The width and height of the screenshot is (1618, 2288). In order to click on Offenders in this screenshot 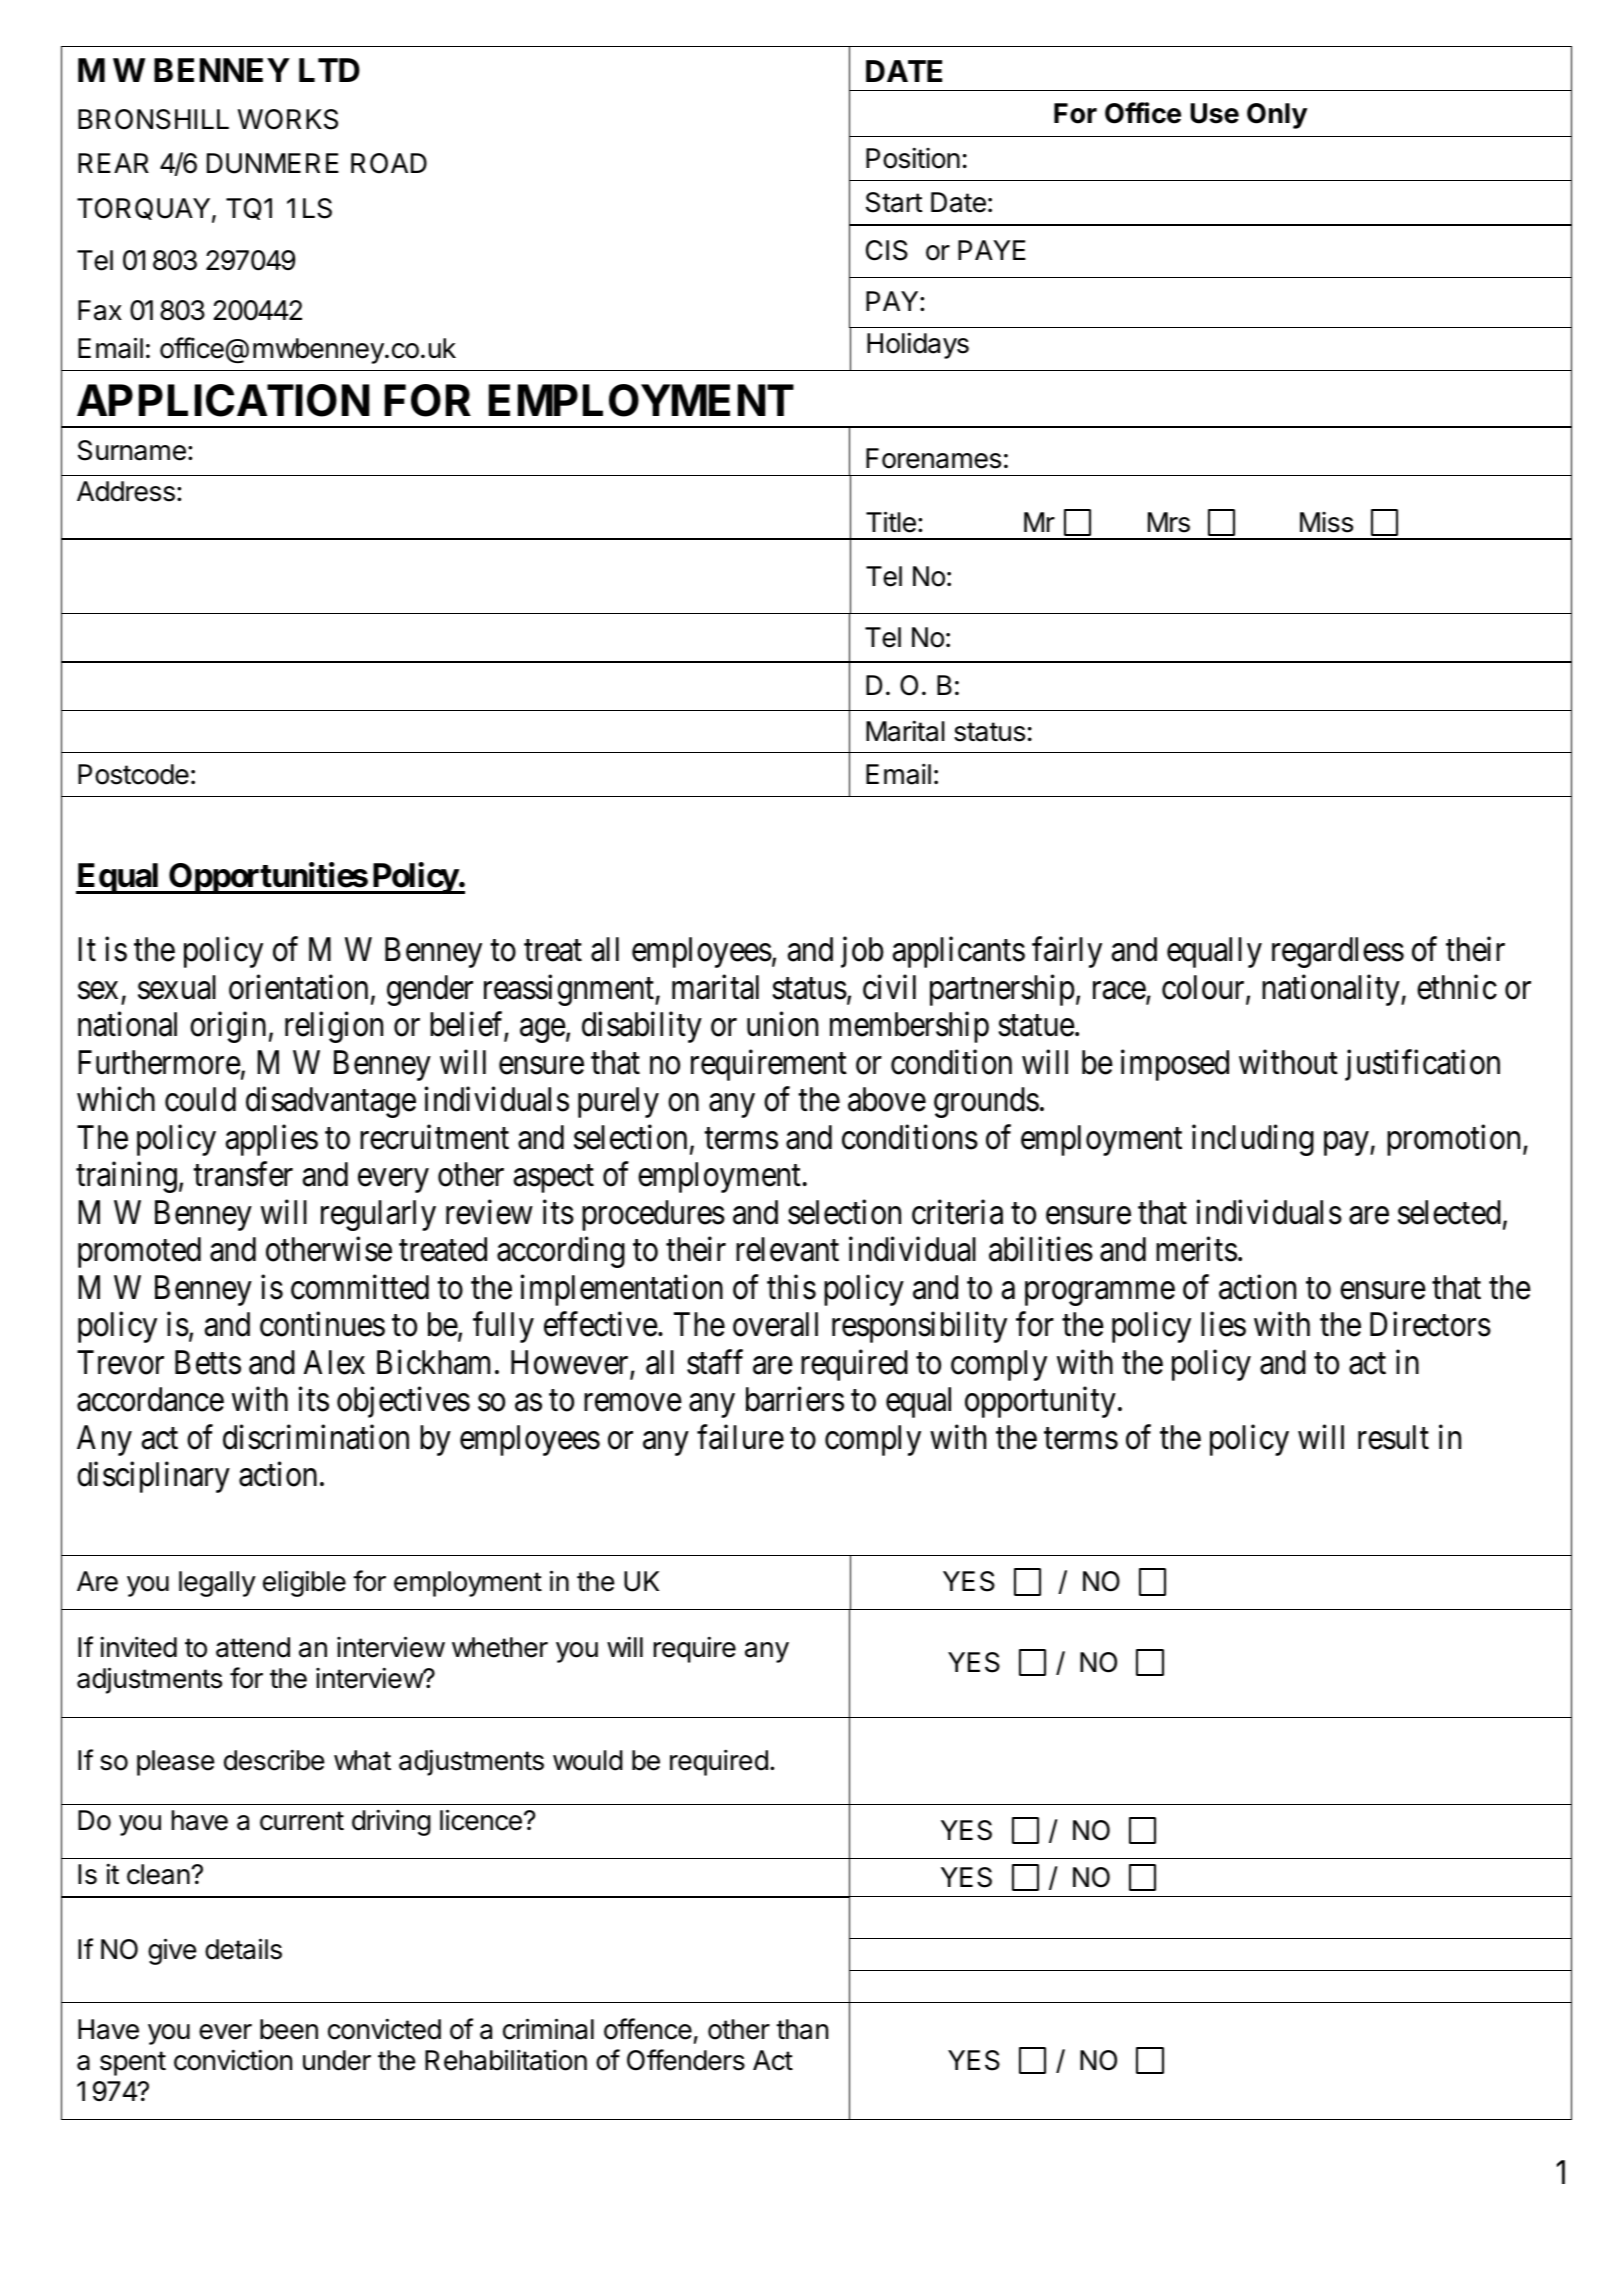, I will do `click(686, 2060)`.
